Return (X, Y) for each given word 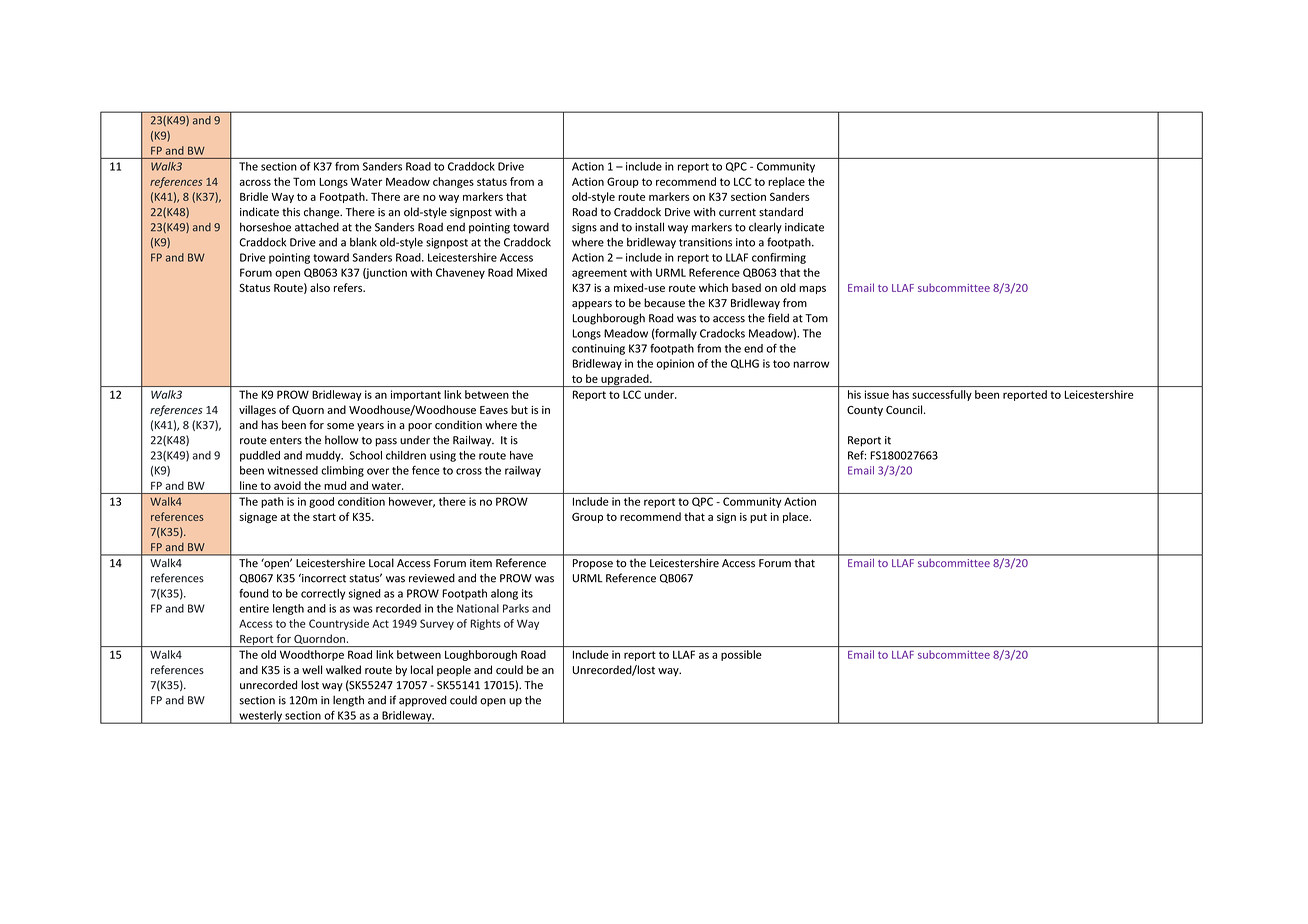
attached (317, 227)
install (649, 227)
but (519, 409)
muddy (324, 456)
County (865, 411)
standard (781, 212)
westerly (260, 717)
